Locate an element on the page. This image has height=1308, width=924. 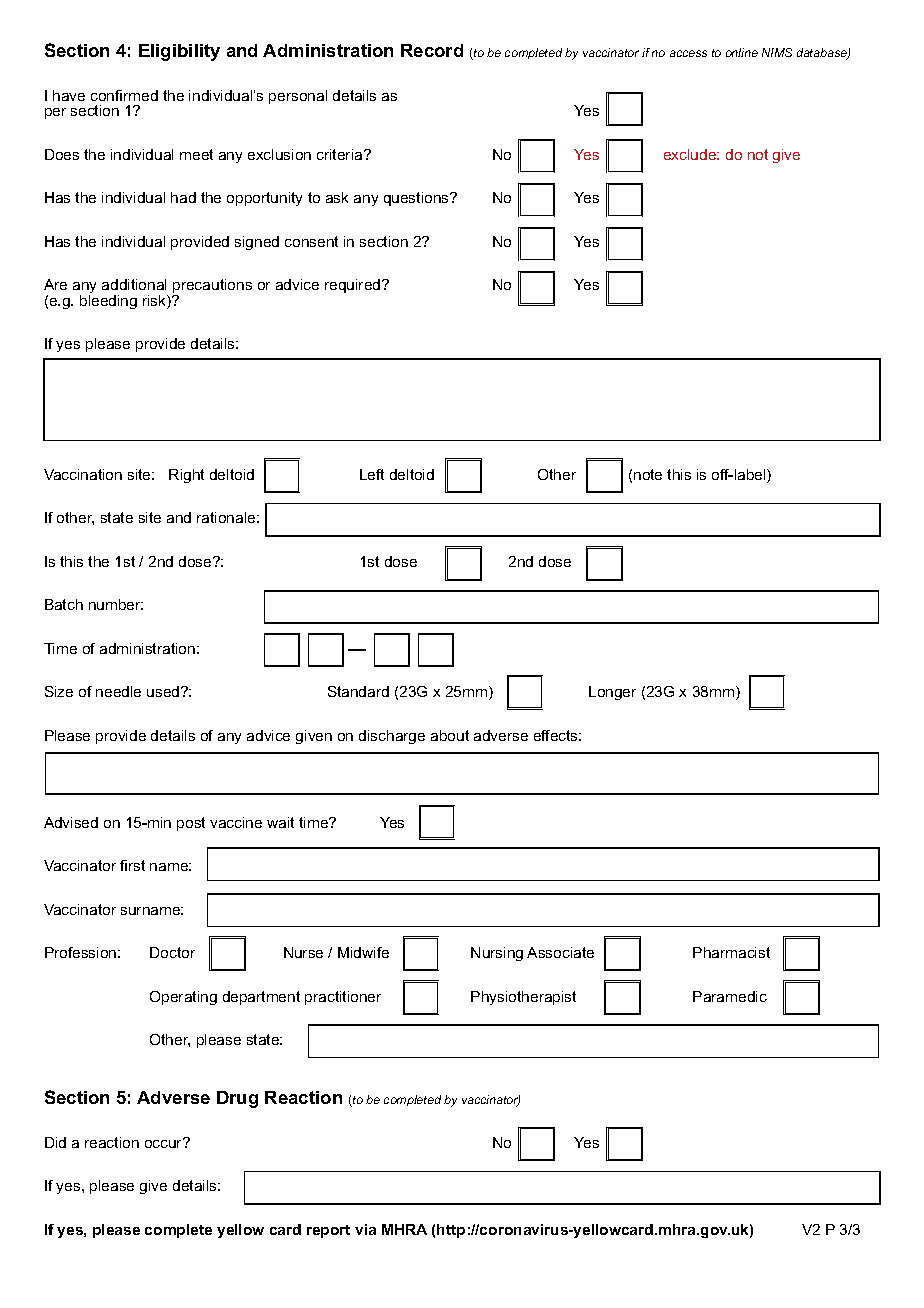
Right is located at coordinates (186, 476).
